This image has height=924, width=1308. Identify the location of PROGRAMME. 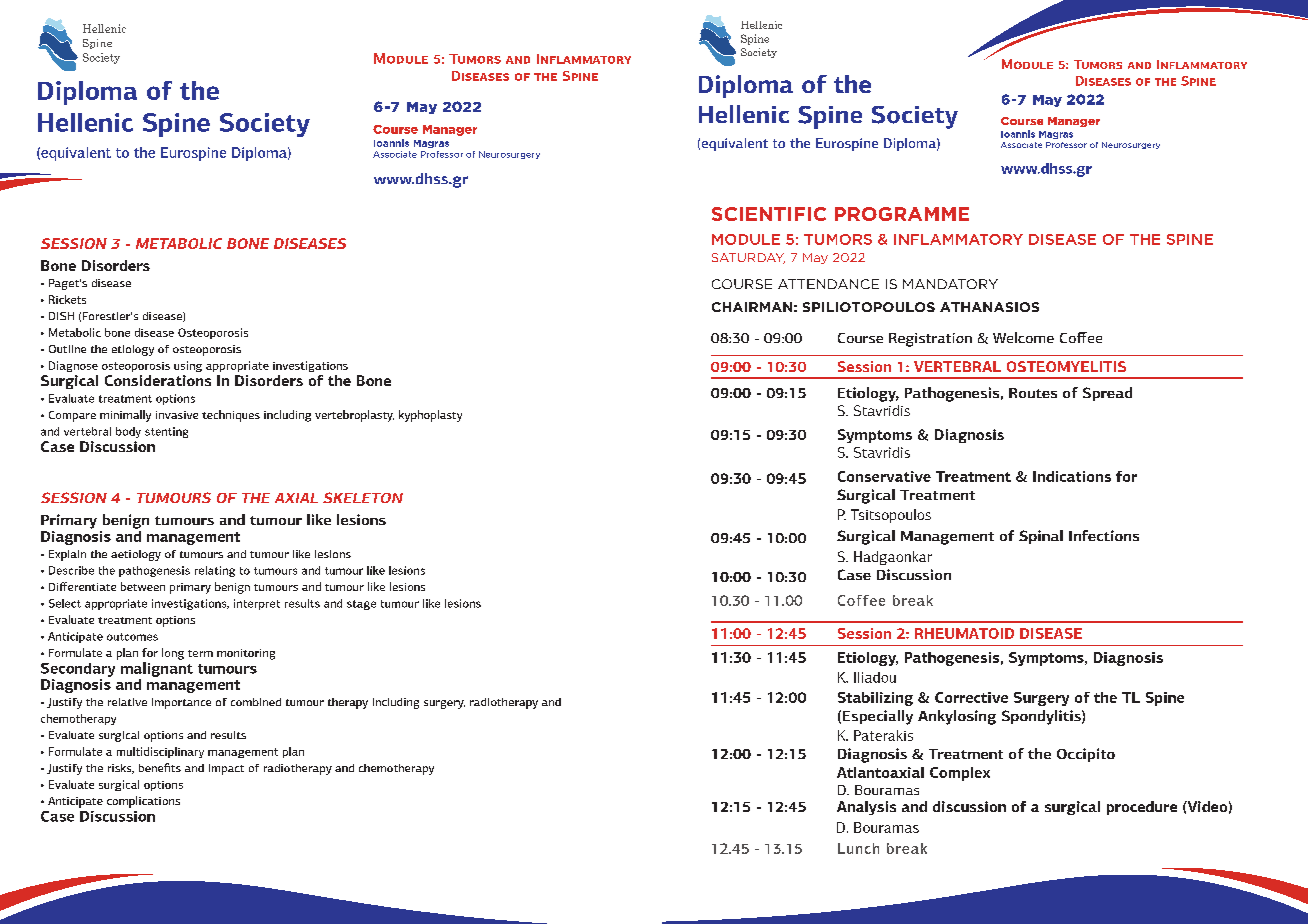
(902, 214).
